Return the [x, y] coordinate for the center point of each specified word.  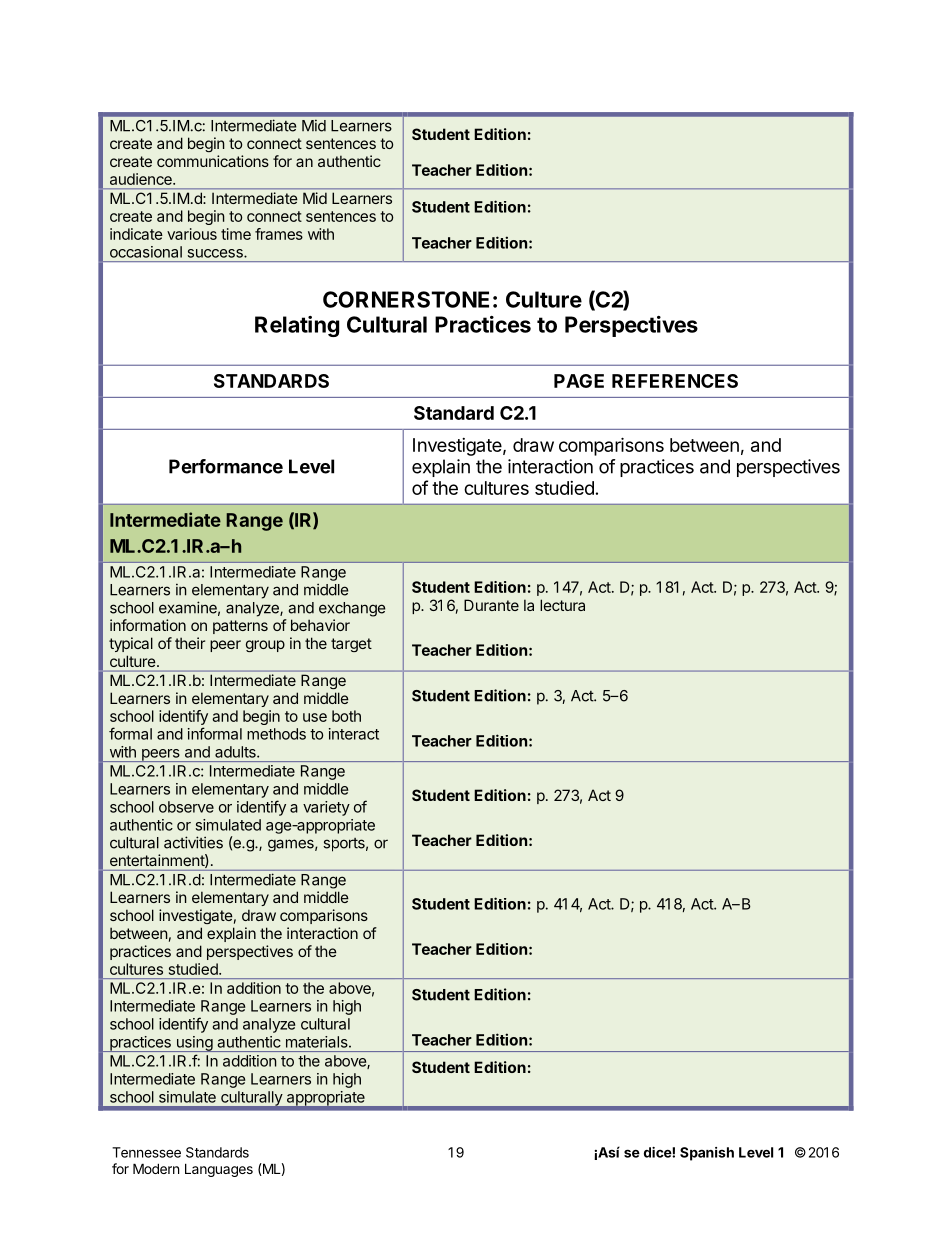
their [190, 643]
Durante [491, 605]
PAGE [579, 381]
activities [193, 842]
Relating [297, 326]
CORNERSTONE [406, 299]
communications [213, 161]
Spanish [707, 1154]
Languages [219, 1170]
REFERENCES [675, 381]
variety [326, 808]
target [351, 645]
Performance [226, 466]
